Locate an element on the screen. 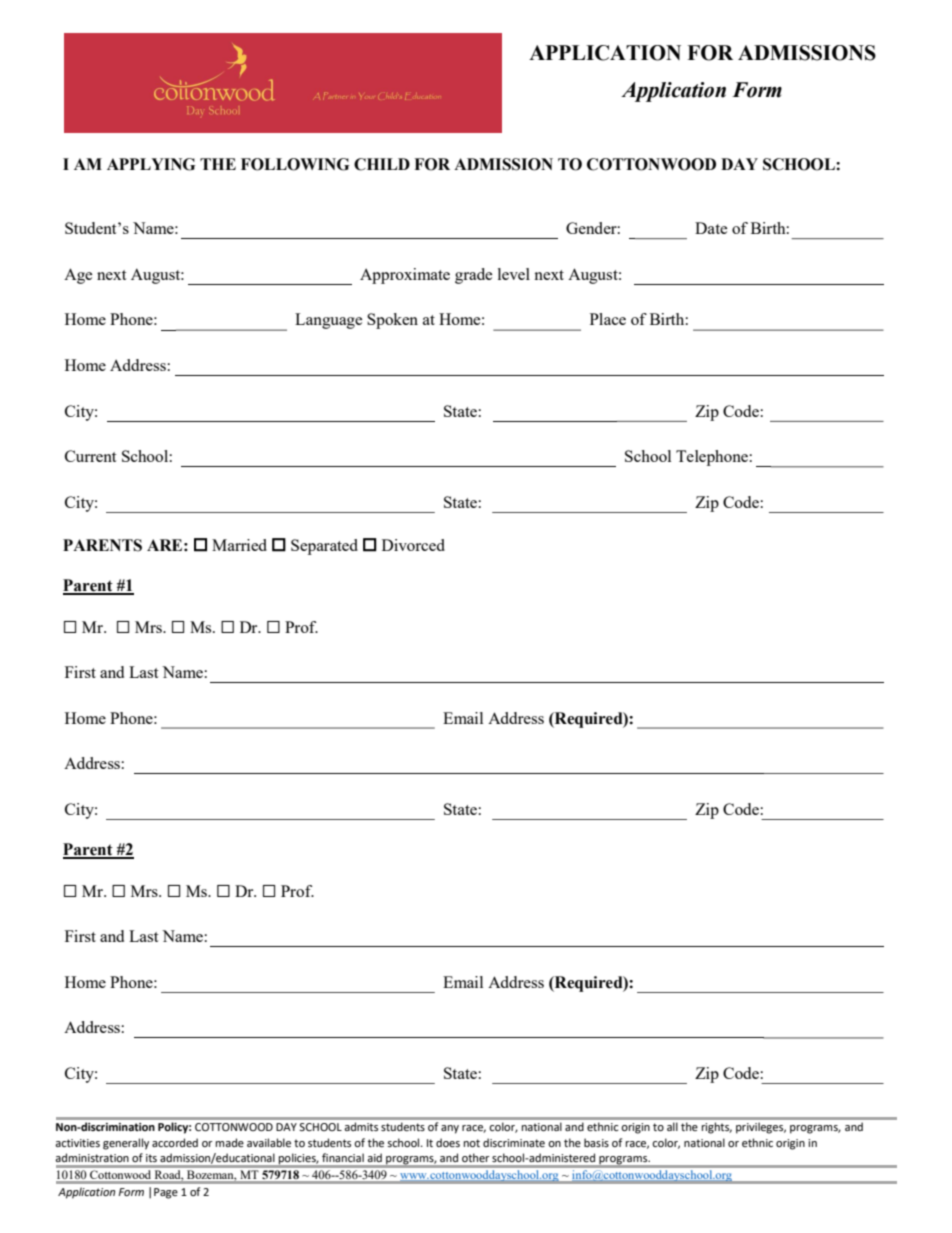 The image size is (952, 1233). Married is located at coordinates (239, 545).
